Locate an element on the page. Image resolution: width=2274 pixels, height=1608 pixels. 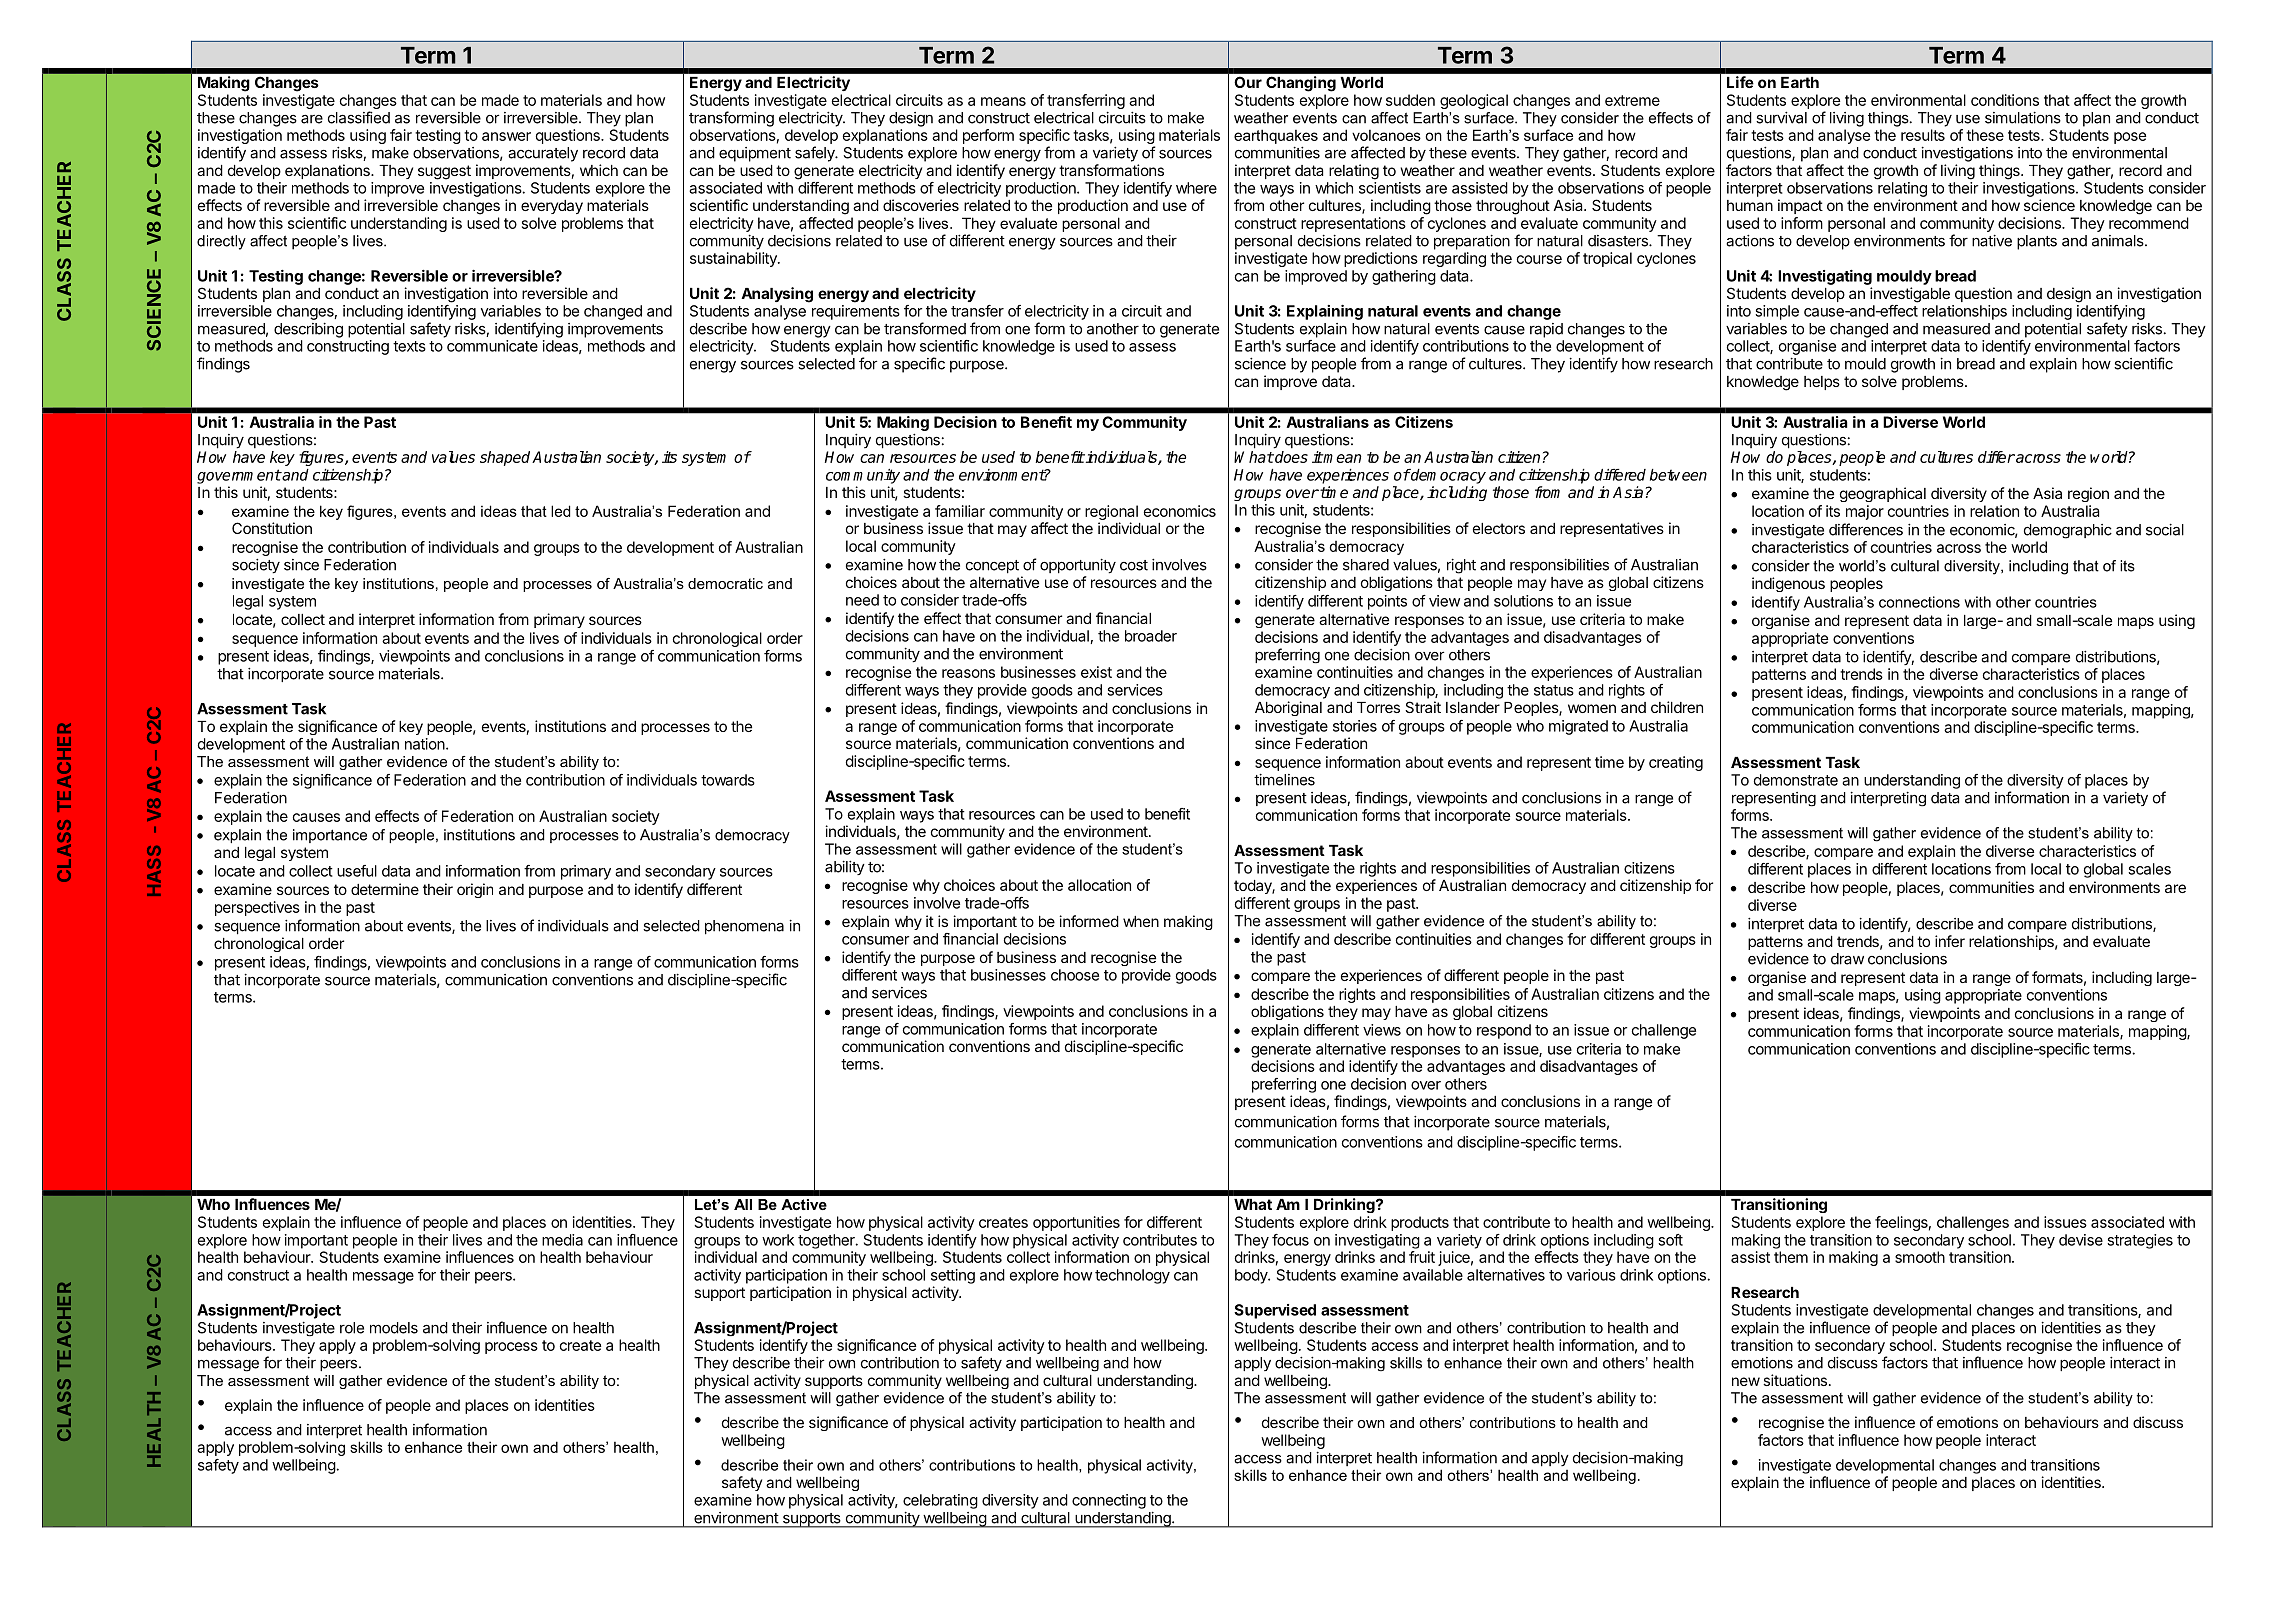
results is located at coordinates (1923, 135).
